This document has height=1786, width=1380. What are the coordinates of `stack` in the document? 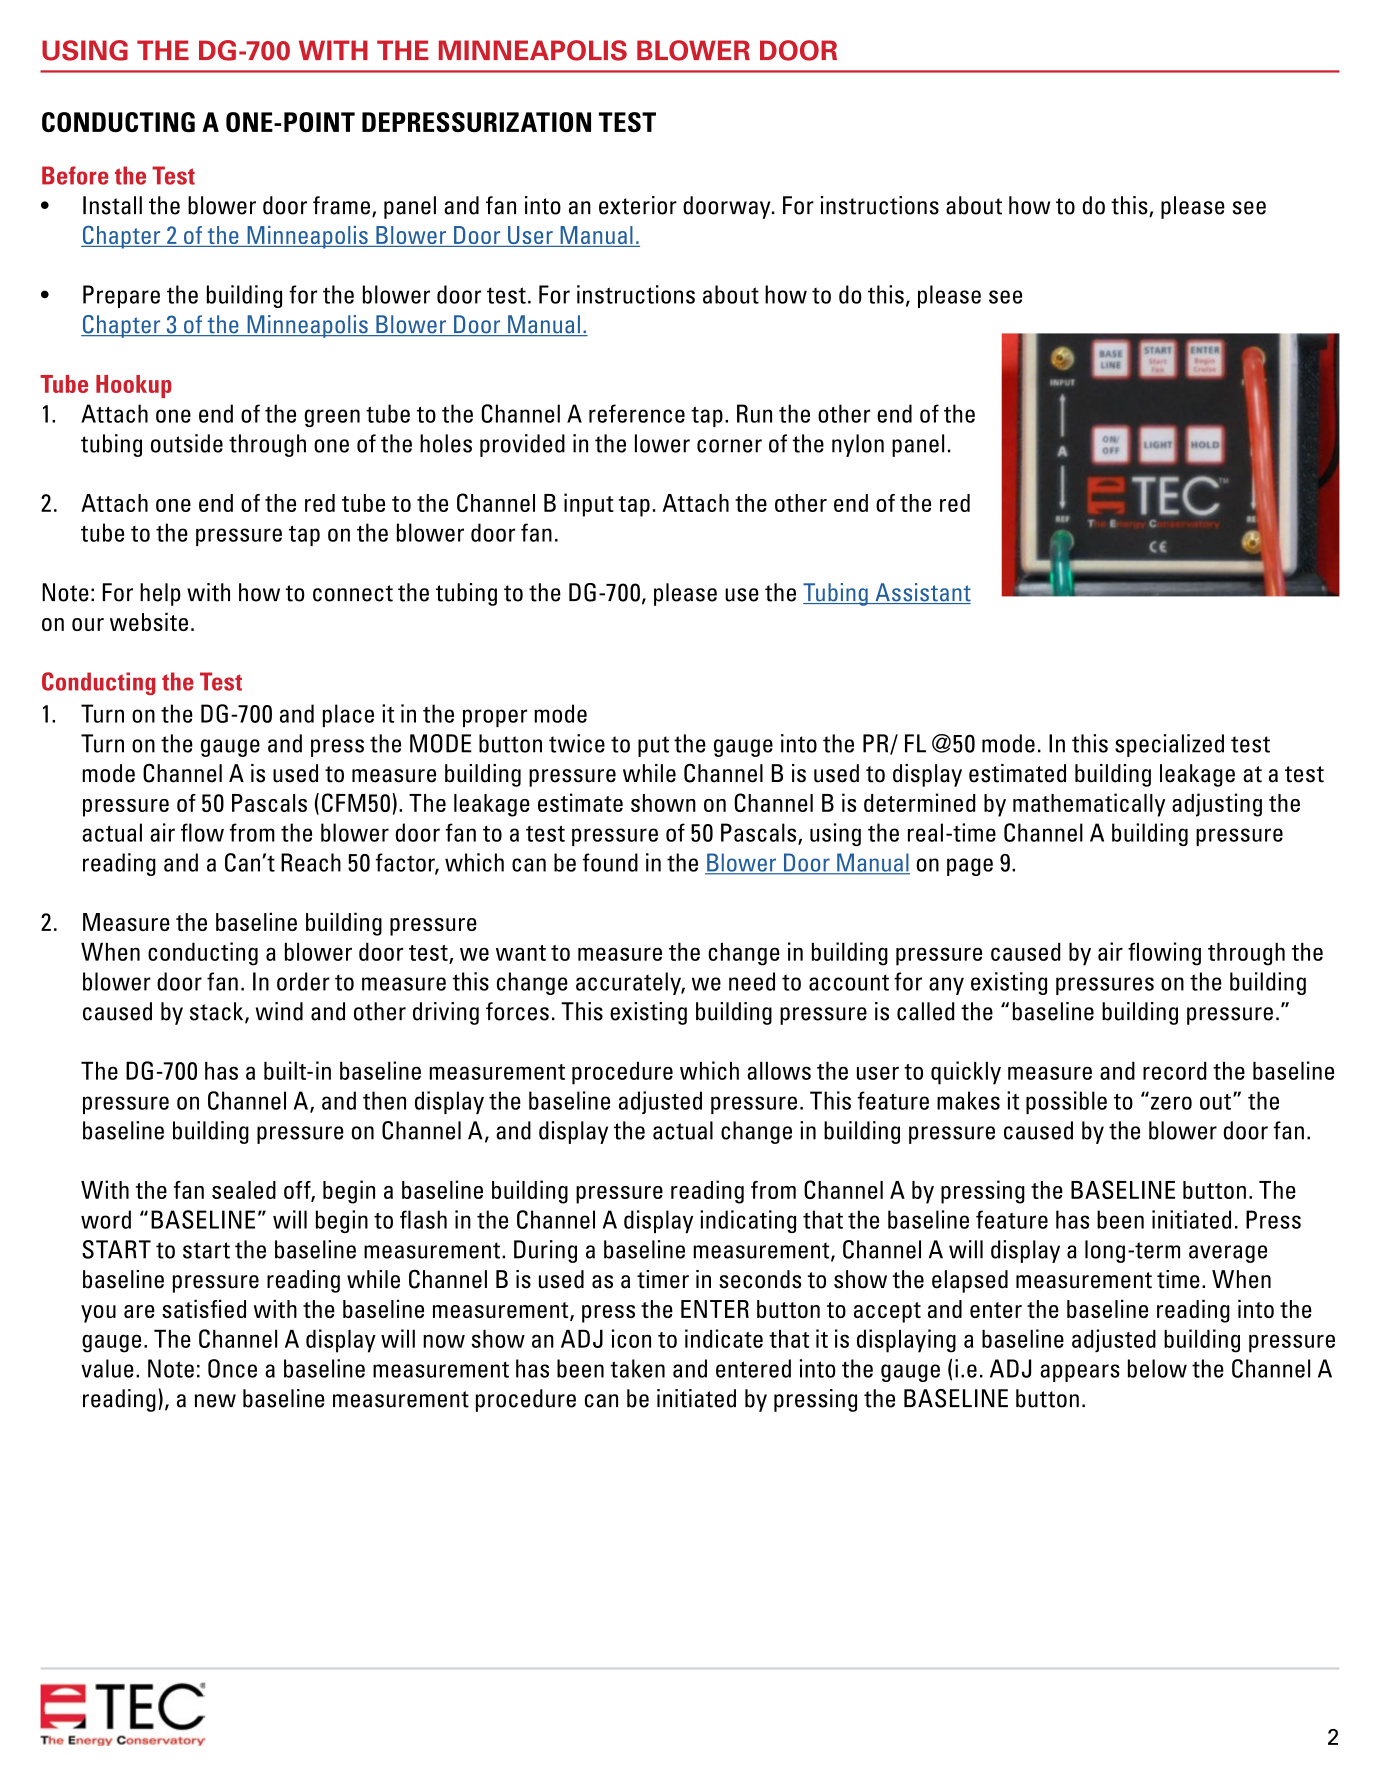 It's located at (218, 1012).
